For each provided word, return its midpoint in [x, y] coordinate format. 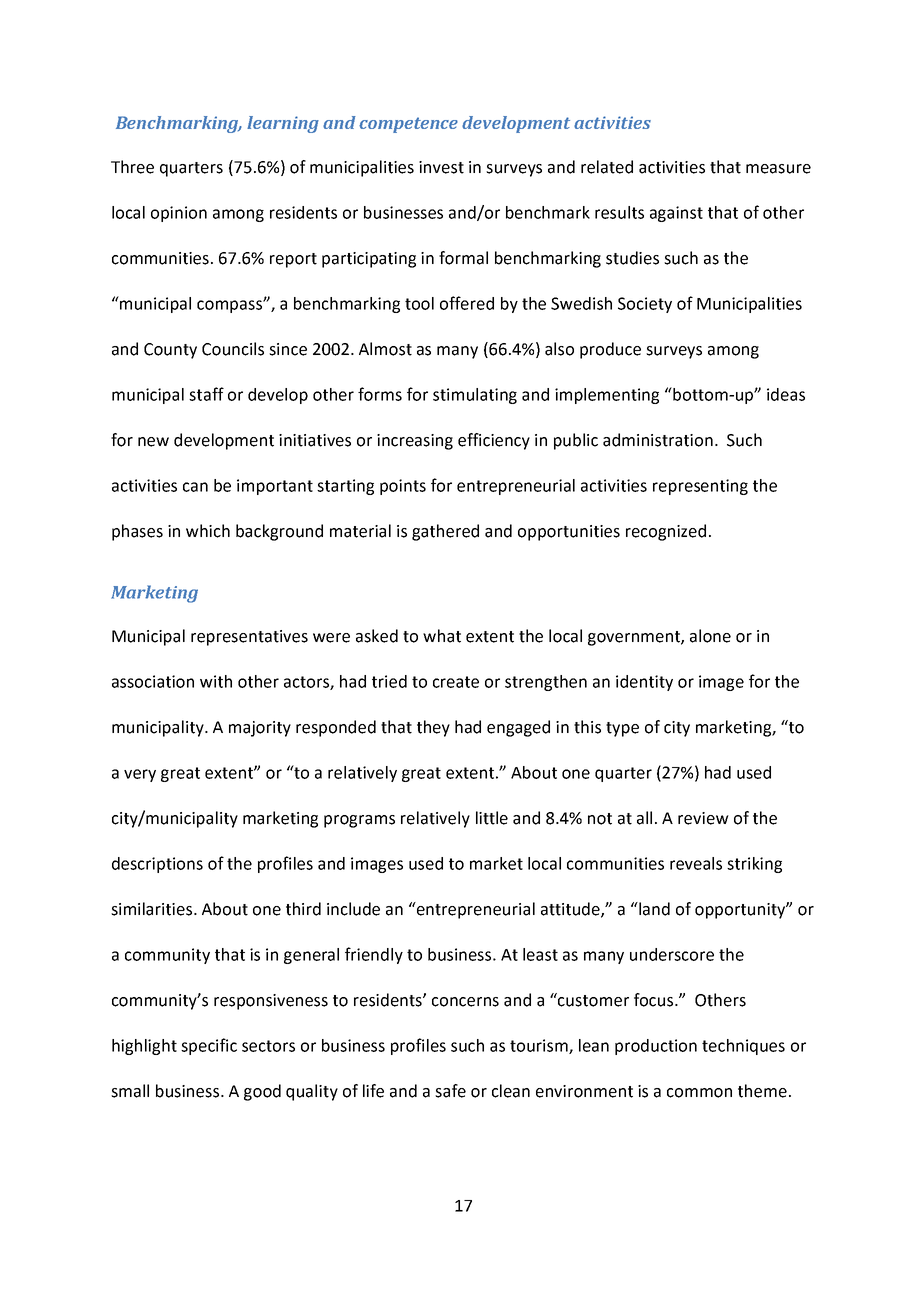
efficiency [494, 441]
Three [132, 167]
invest [441, 167]
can [195, 487]
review [703, 818]
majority [260, 729]
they [433, 728]
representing [700, 487]
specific [209, 1046]
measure [778, 169]
